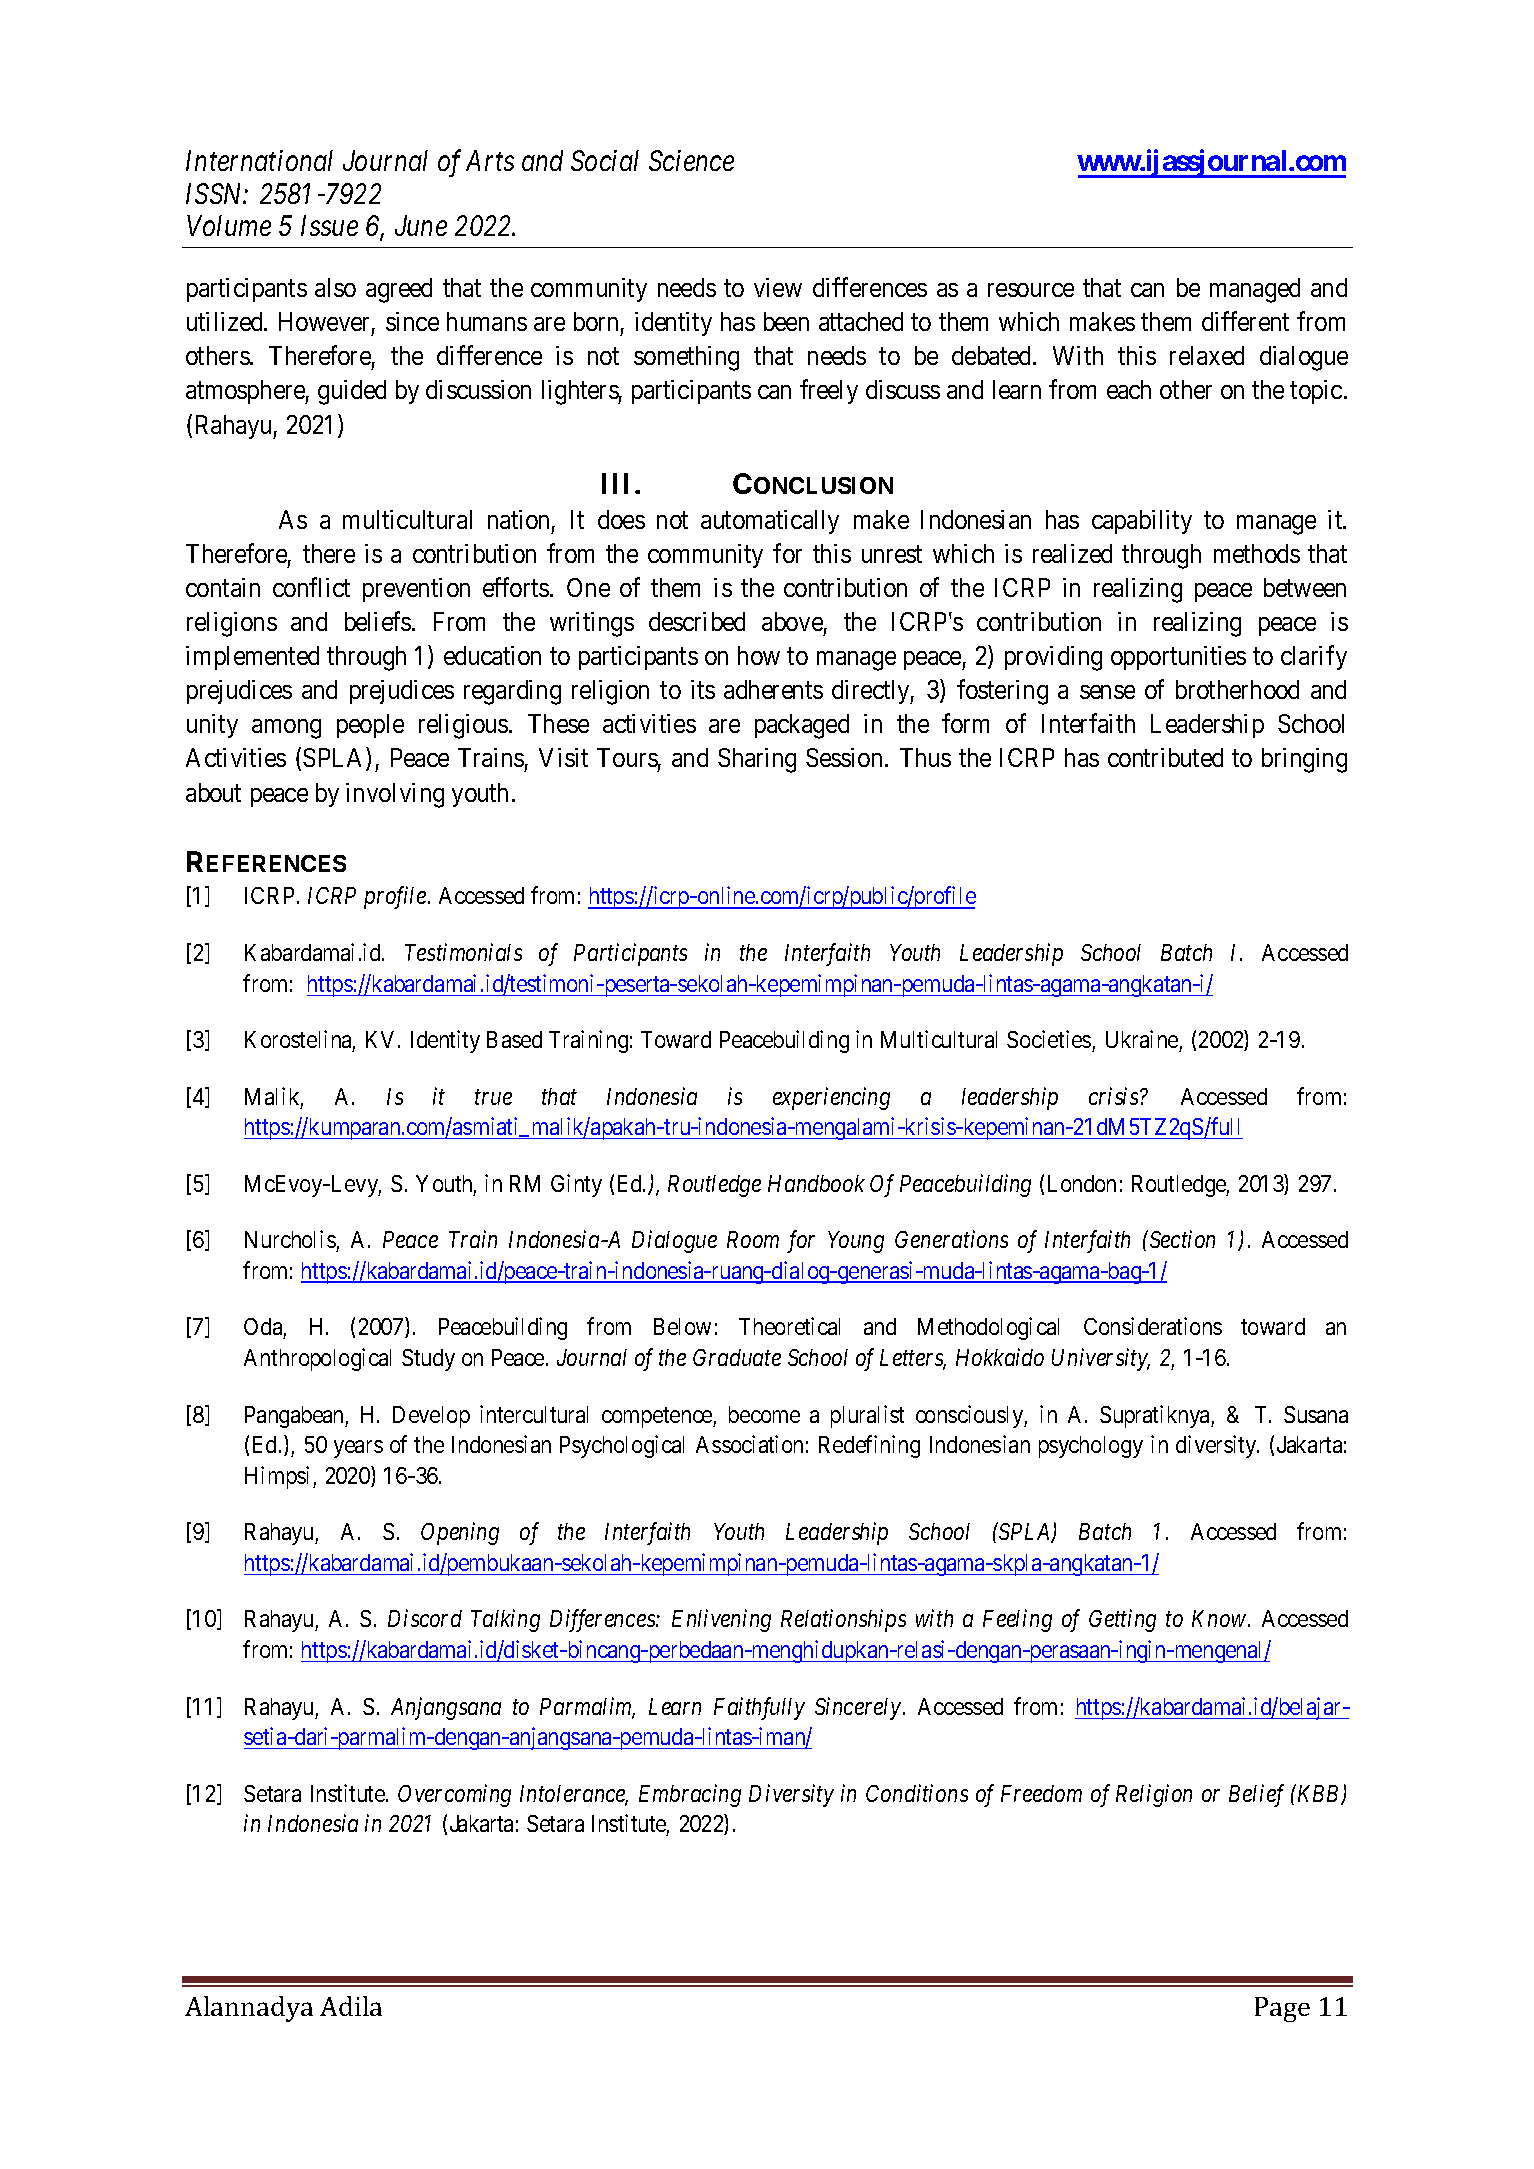 Image resolution: width=1534 pixels, height=2169 pixels. Describe the element at coordinates (757, 760) in the screenshot. I see `Sharing` at that location.
